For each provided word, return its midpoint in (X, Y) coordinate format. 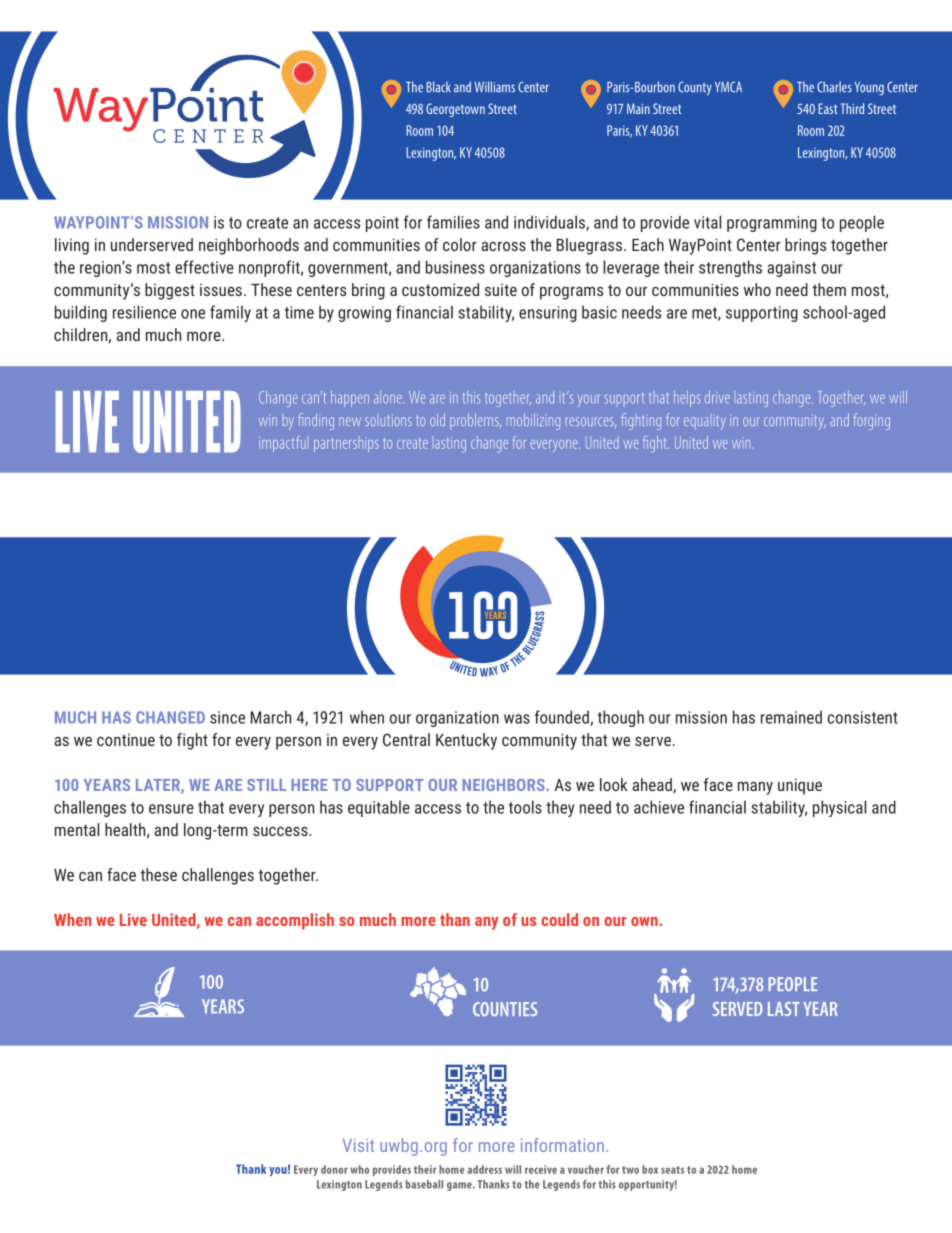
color (460, 244)
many (755, 788)
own (645, 921)
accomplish (295, 921)
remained (791, 717)
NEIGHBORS (504, 785)
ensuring (548, 314)
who (757, 289)
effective (204, 267)
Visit (358, 1145)
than (455, 919)
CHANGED (170, 717)
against (791, 269)
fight (192, 741)
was (517, 719)
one (193, 314)
